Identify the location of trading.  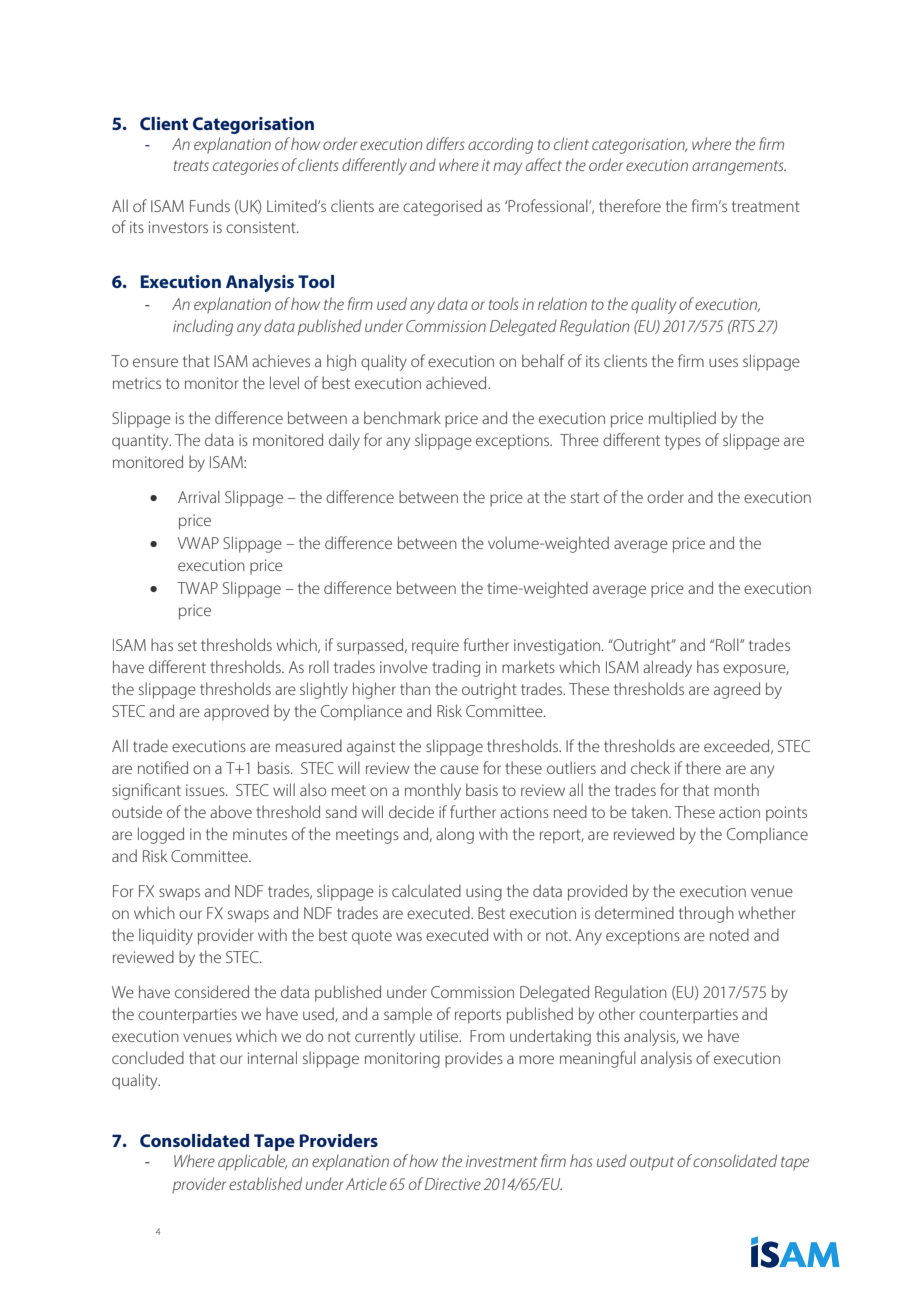
(456, 668).
